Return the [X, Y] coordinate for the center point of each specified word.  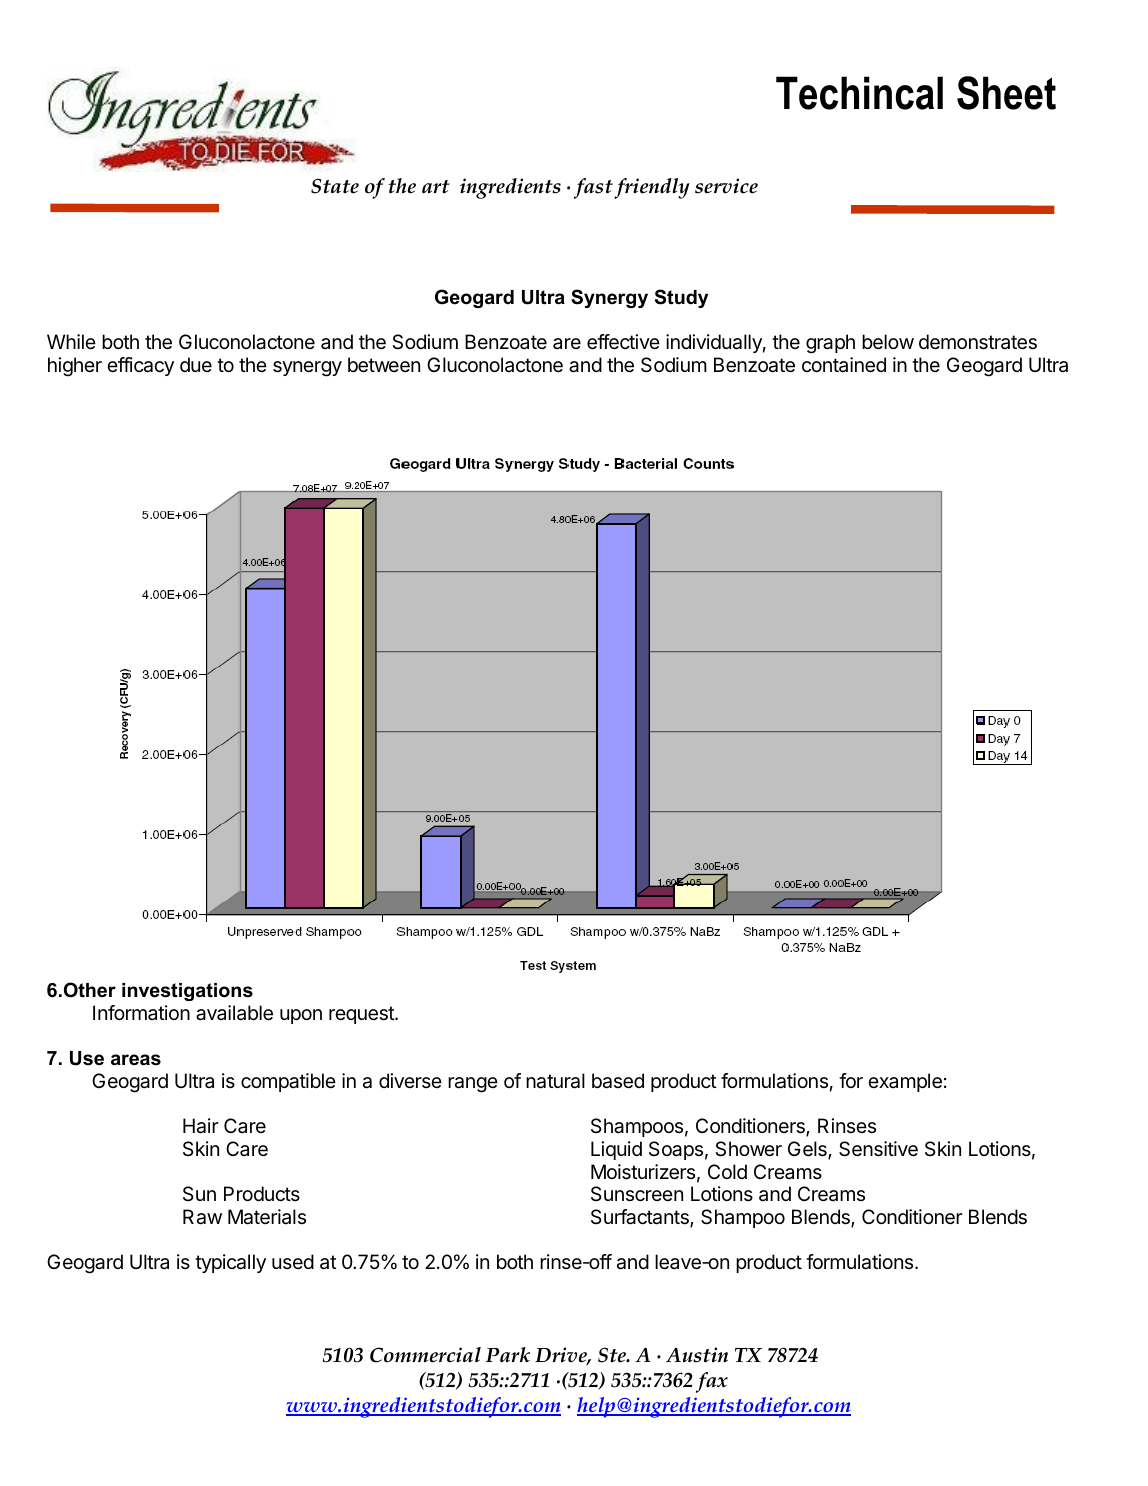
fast [593, 188]
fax [712, 1382]
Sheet [1006, 93]
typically [230, 1263]
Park [507, 1355]
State [335, 186]
